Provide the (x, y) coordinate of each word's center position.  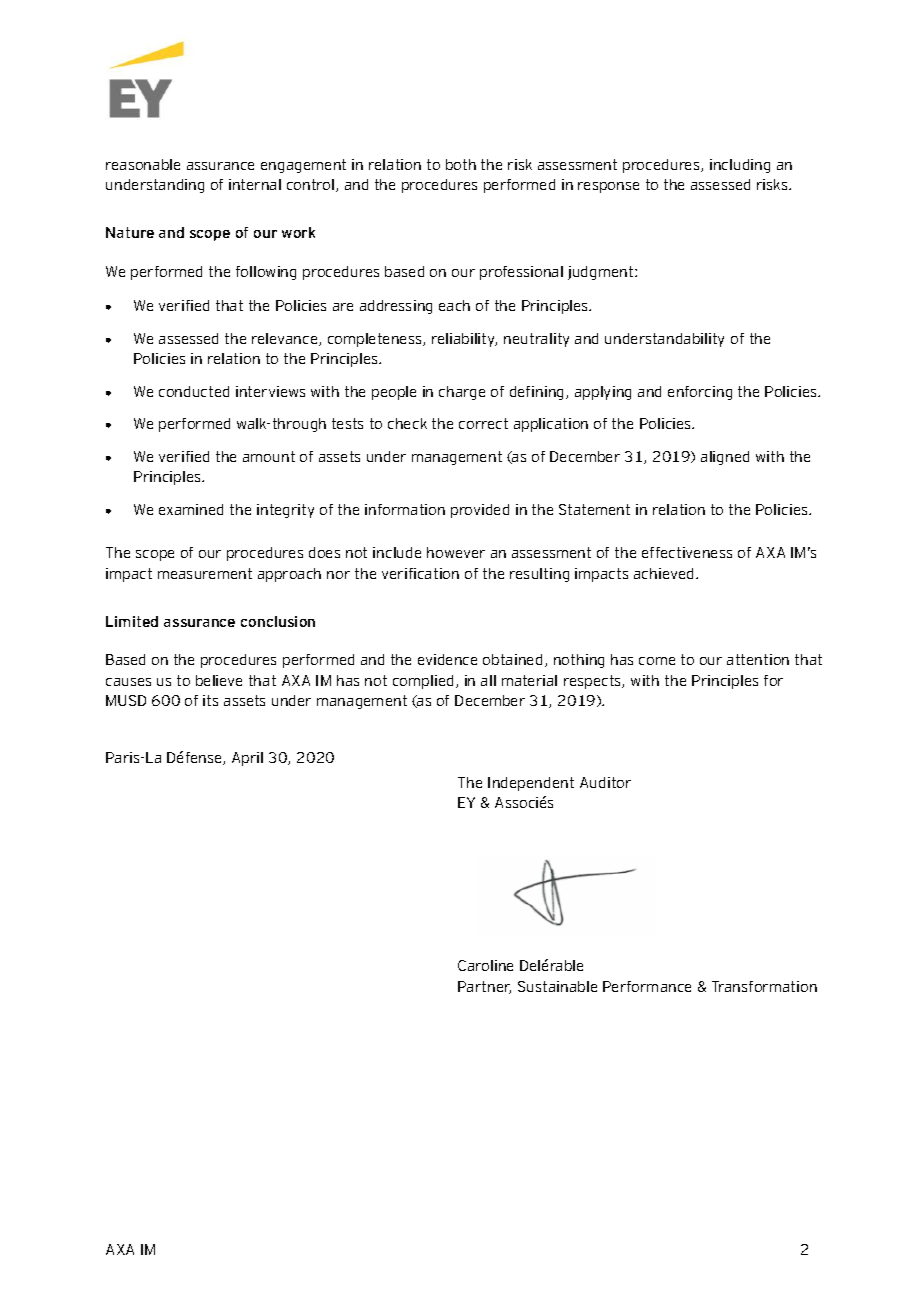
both (461, 164)
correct (483, 423)
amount (269, 456)
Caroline (485, 965)
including (740, 166)
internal (255, 184)
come (657, 661)
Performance (647, 986)
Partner (484, 987)
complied (423, 682)
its (210, 700)
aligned (725, 458)
